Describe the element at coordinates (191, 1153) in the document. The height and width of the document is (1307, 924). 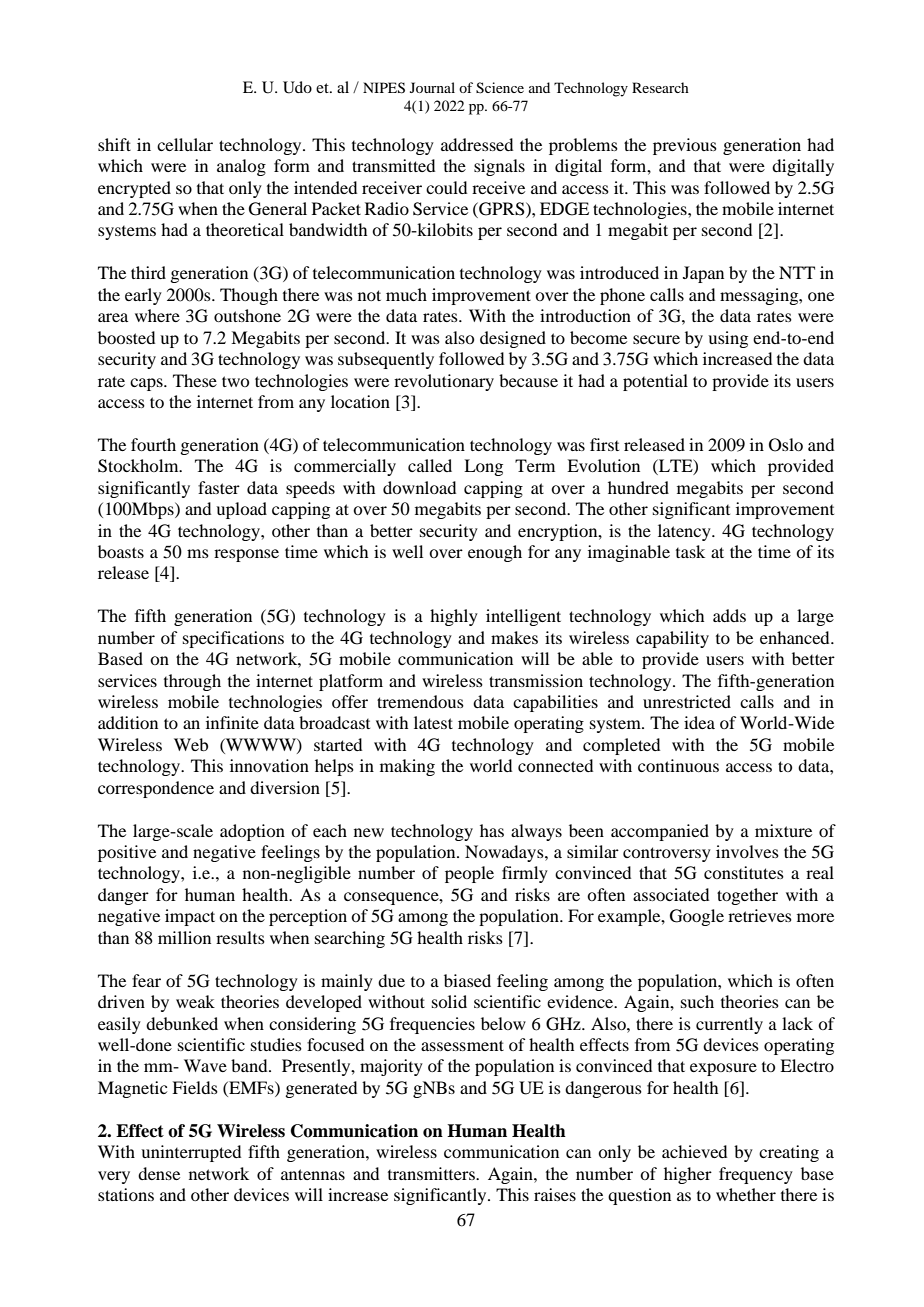
I see `uninterrupted` at that location.
